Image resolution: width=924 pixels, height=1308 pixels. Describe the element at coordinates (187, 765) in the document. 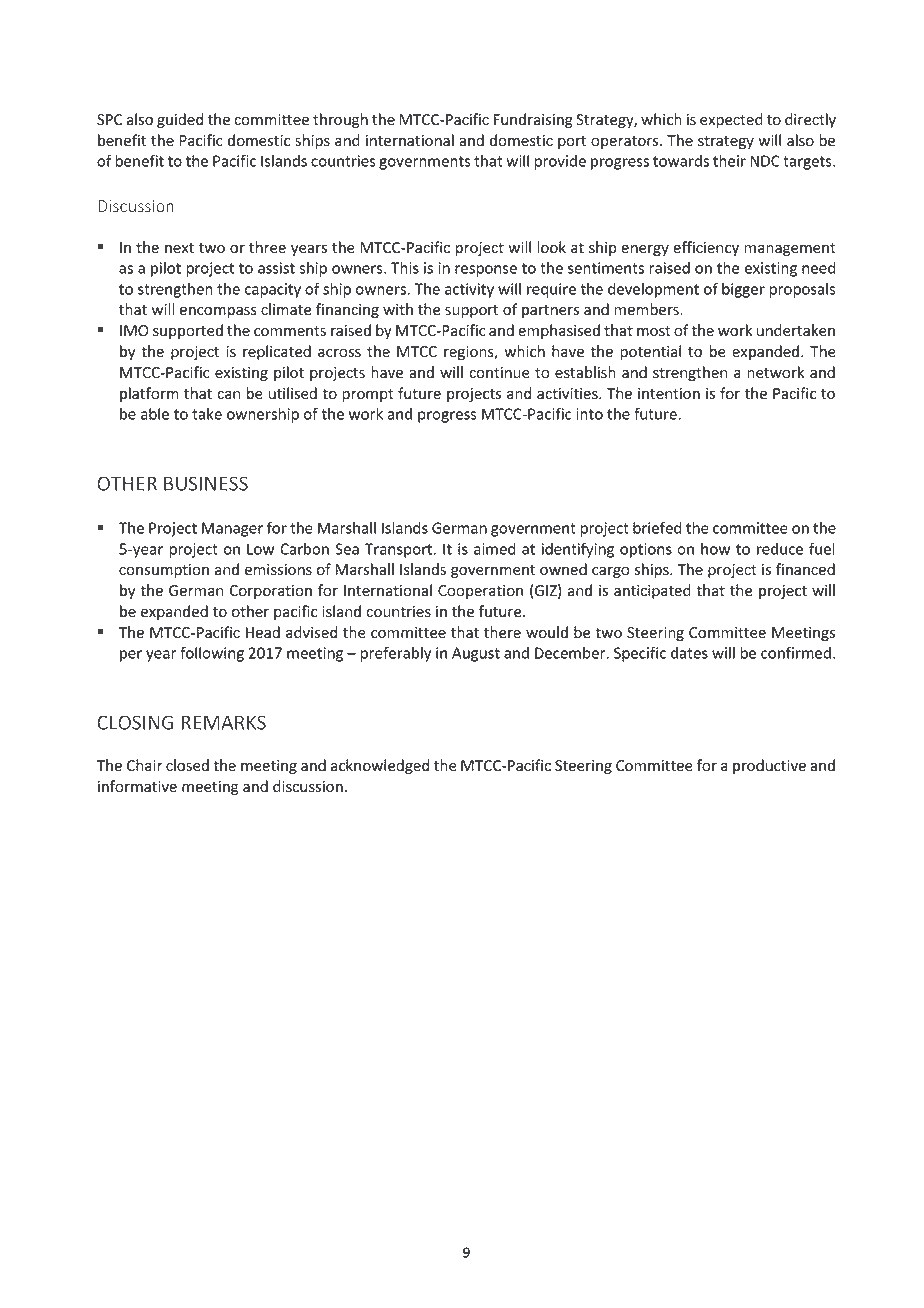

I see `closed` at that location.
